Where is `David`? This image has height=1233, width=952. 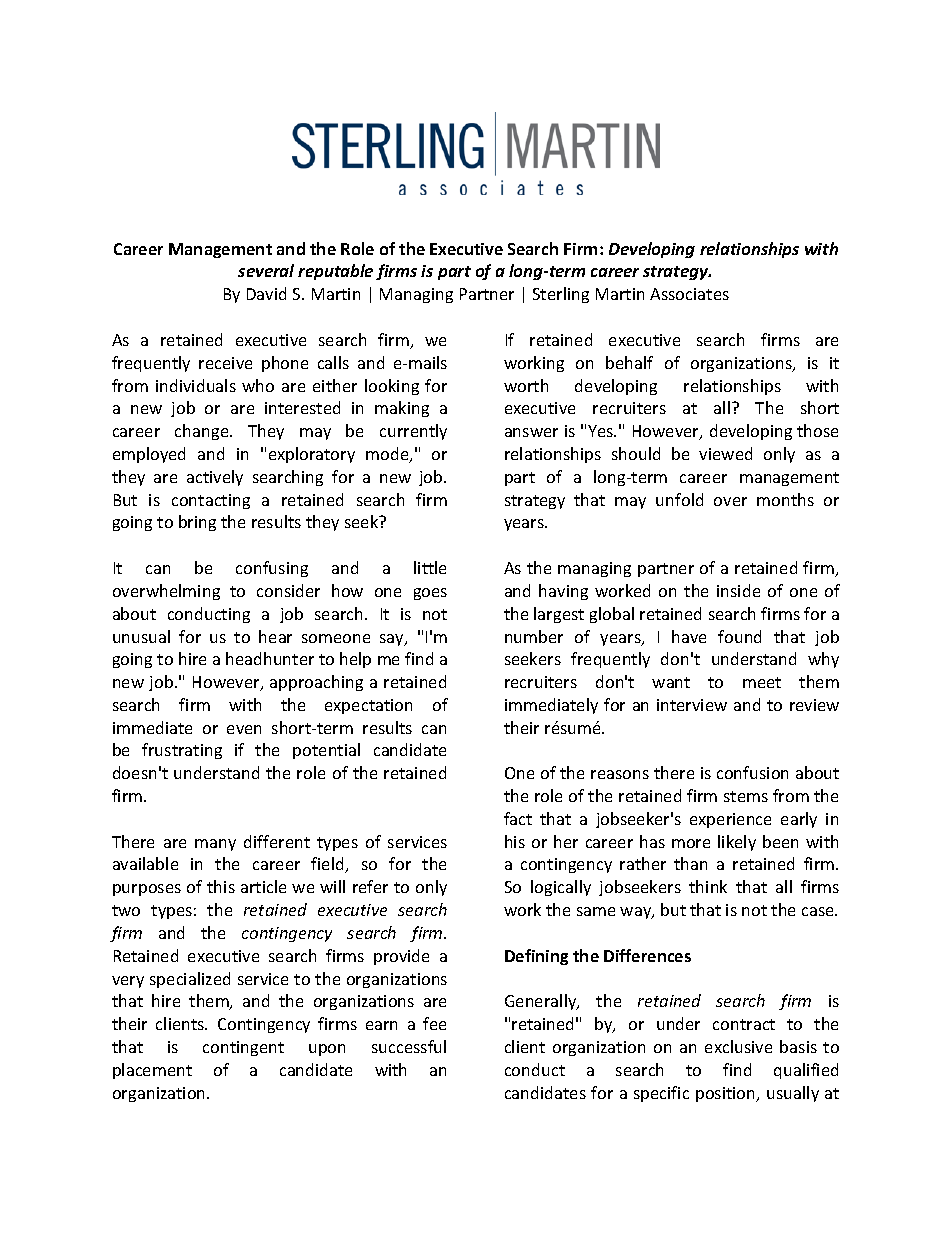
David is located at coordinates (266, 293).
